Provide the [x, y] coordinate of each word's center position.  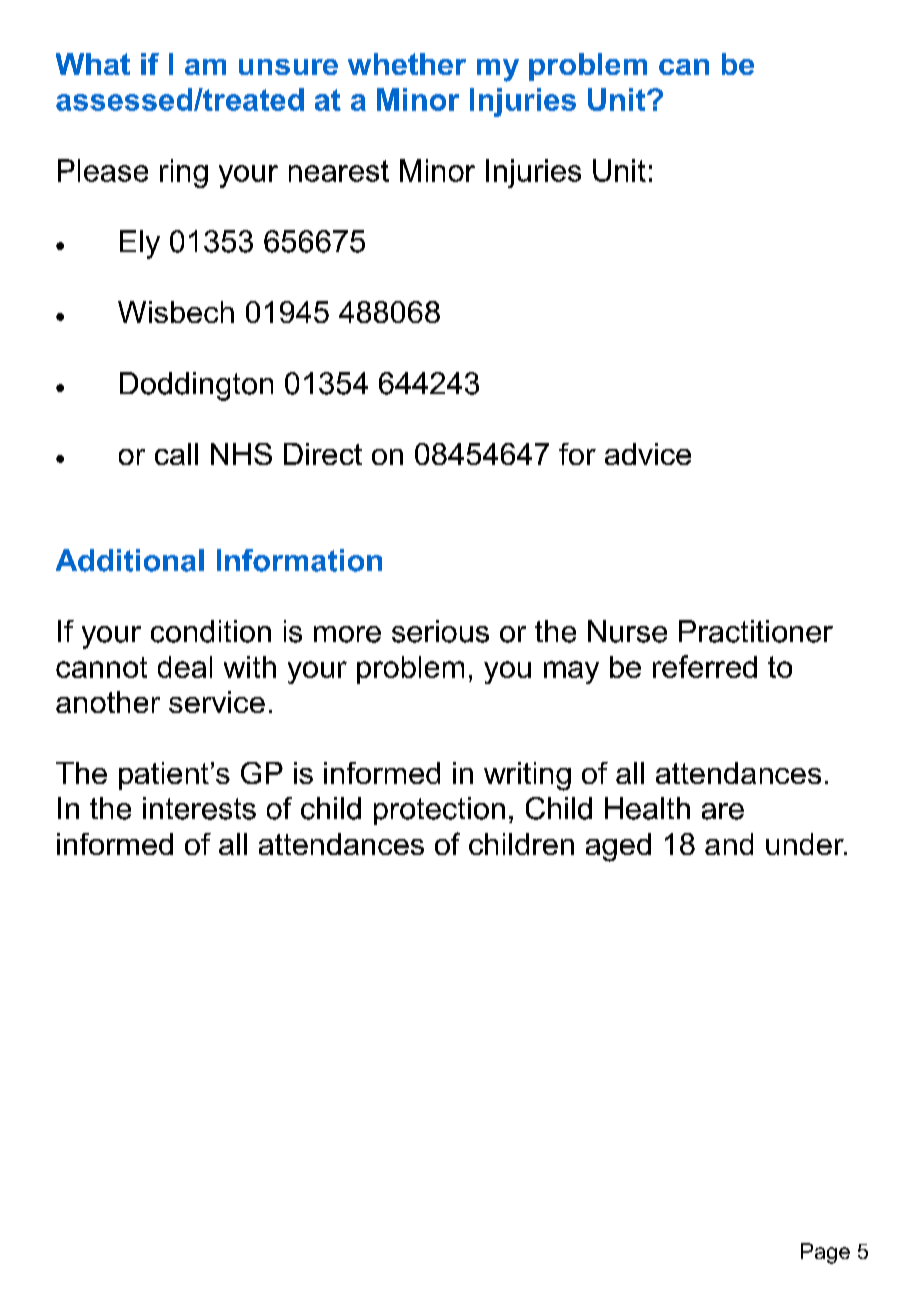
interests [199, 808]
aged [618, 847]
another [108, 702]
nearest [339, 171]
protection [439, 811]
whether [407, 64]
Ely [140, 244]
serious [440, 631]
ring [184, 173]
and [729, 844]
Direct [323, 454]
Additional [130, 560]
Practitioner [756, 631]
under [806, 844]
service [217, 702]
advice [648, 454]
